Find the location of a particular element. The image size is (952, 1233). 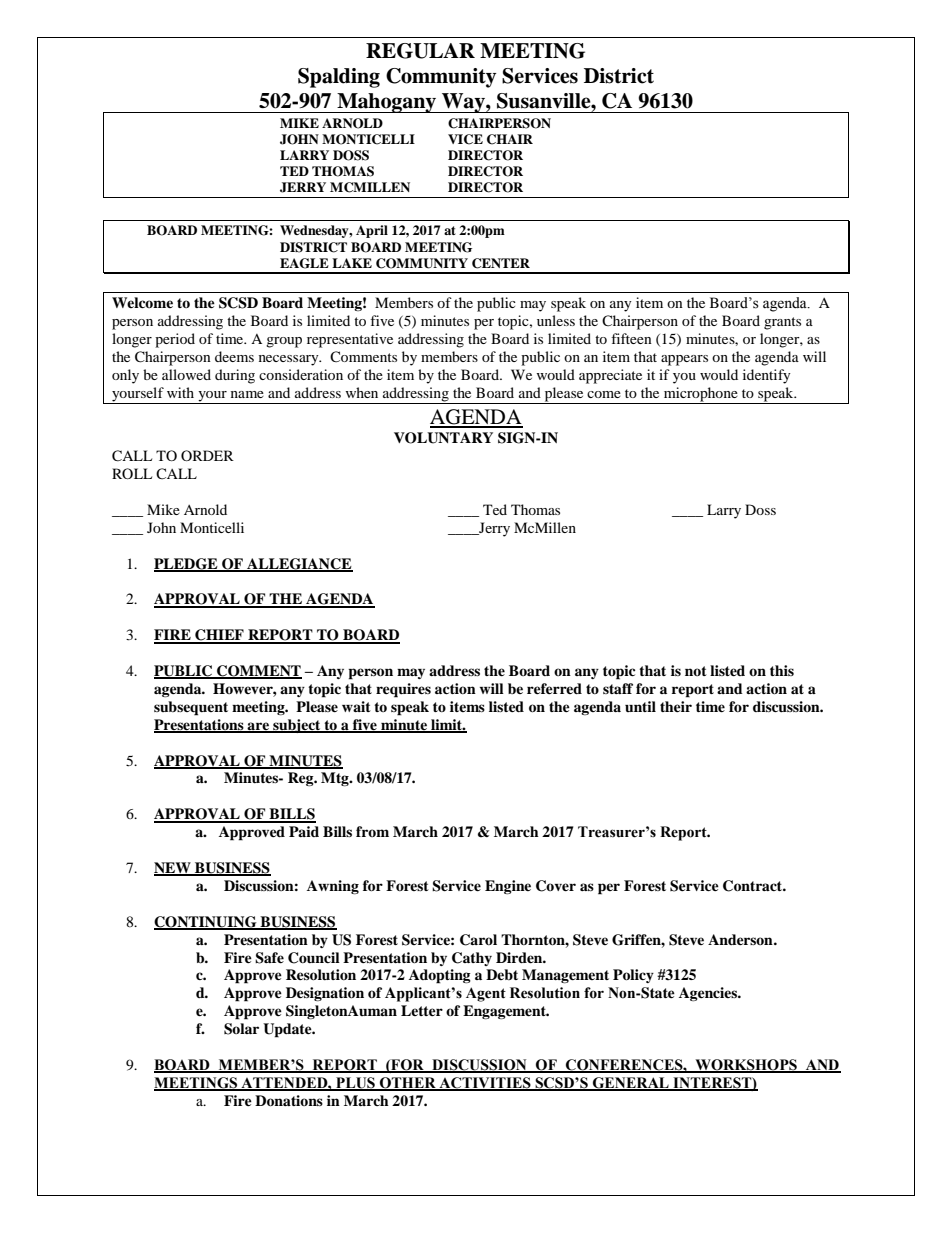

not is located at coordinates (696, 671).
